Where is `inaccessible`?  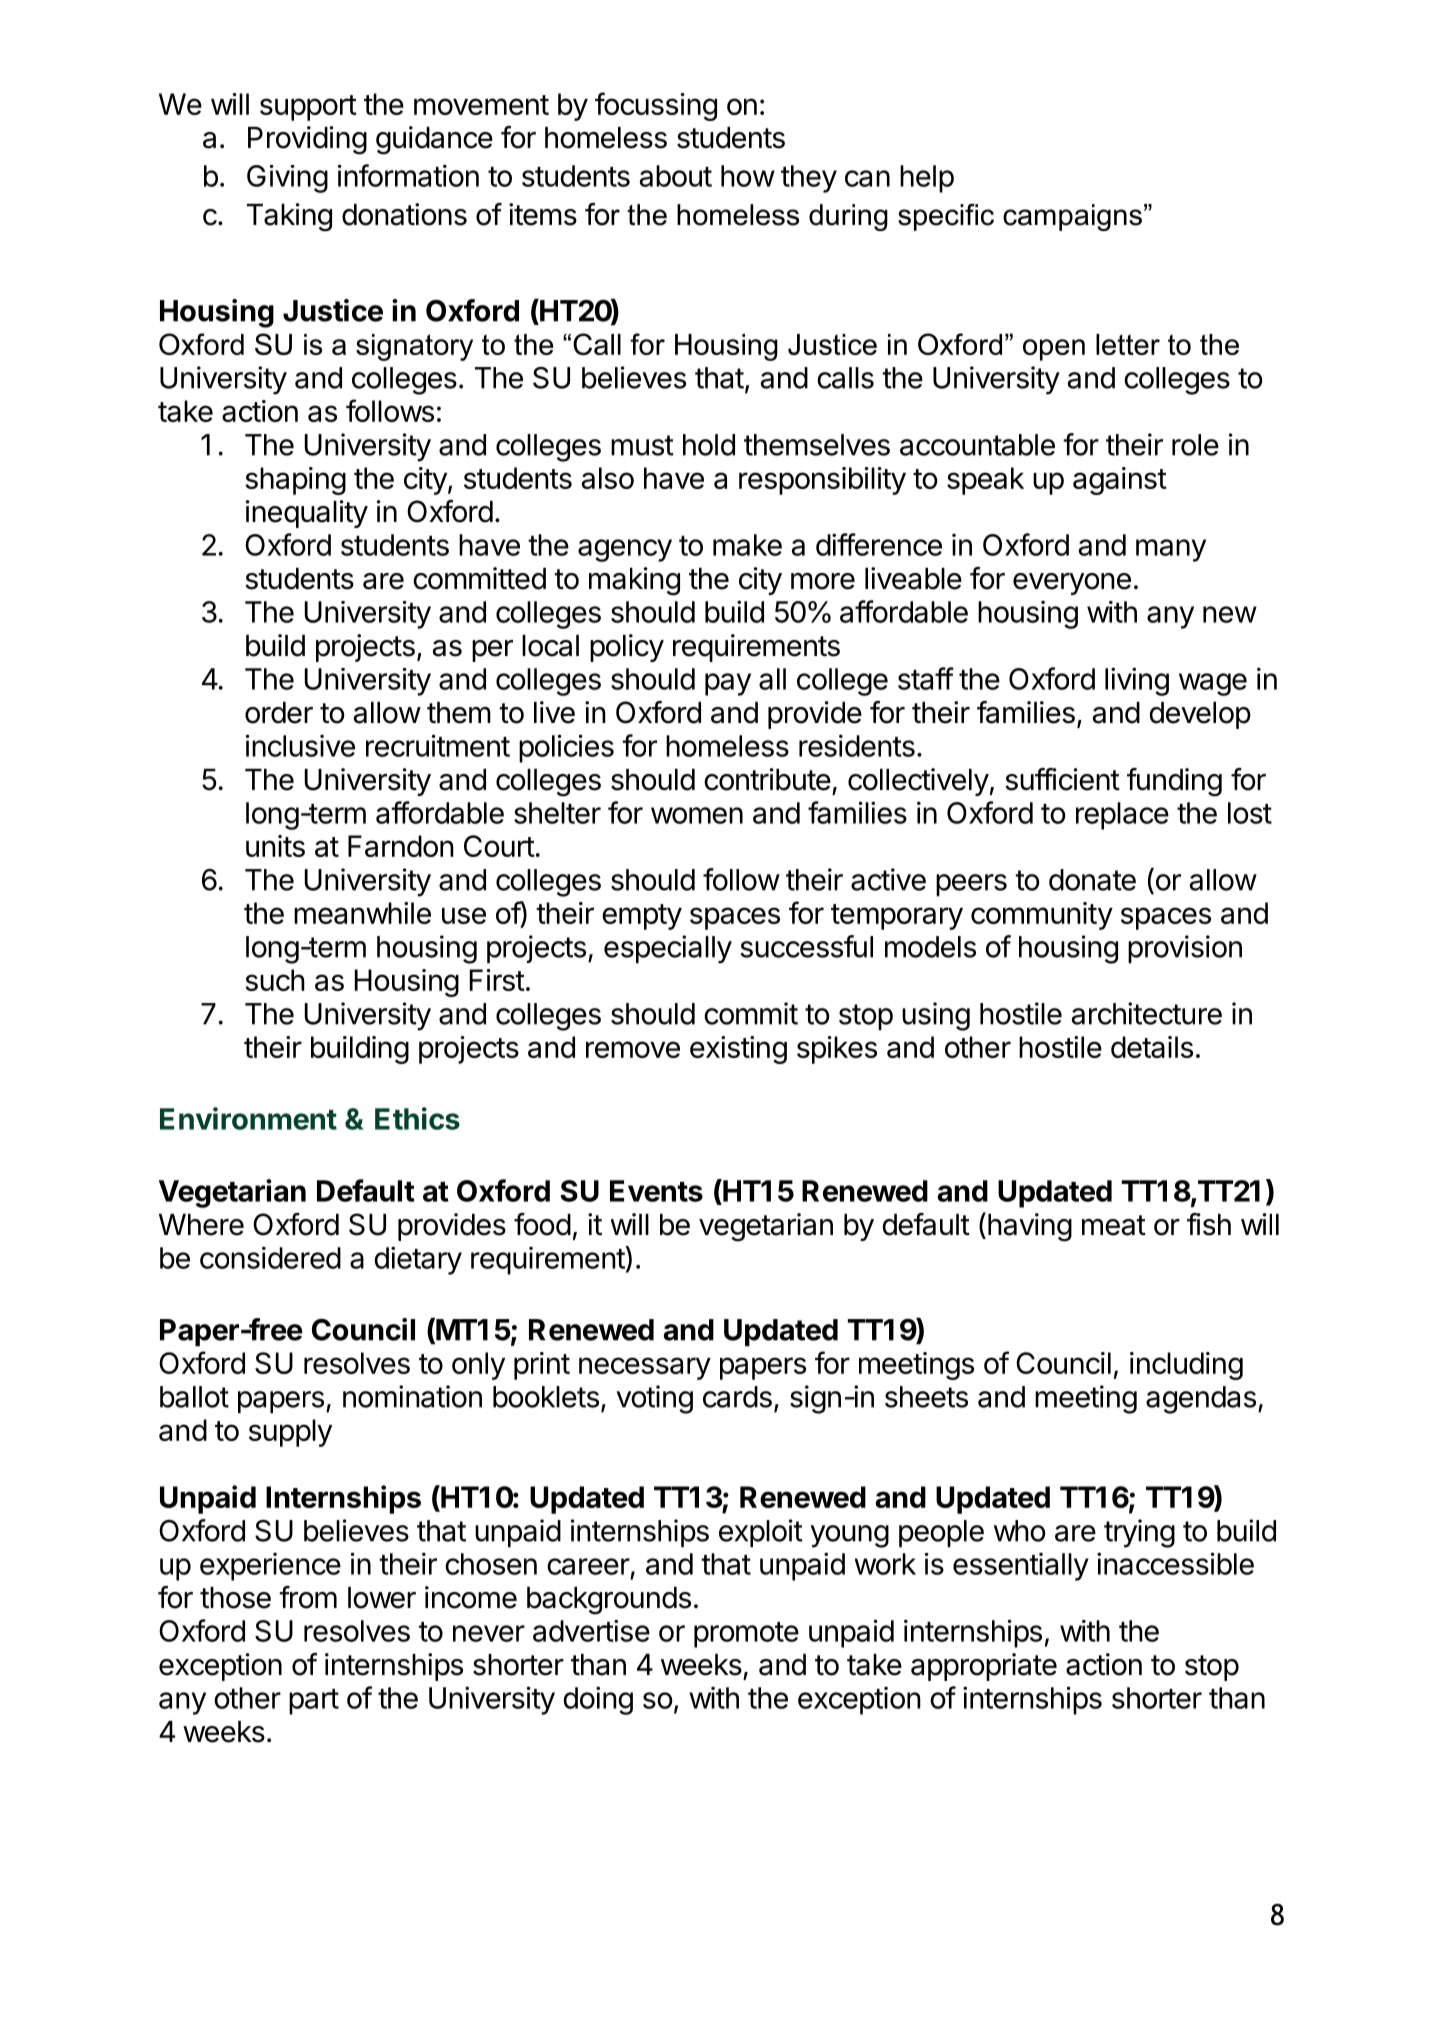
inaccessible is located at coordinates (1175, 1563).
